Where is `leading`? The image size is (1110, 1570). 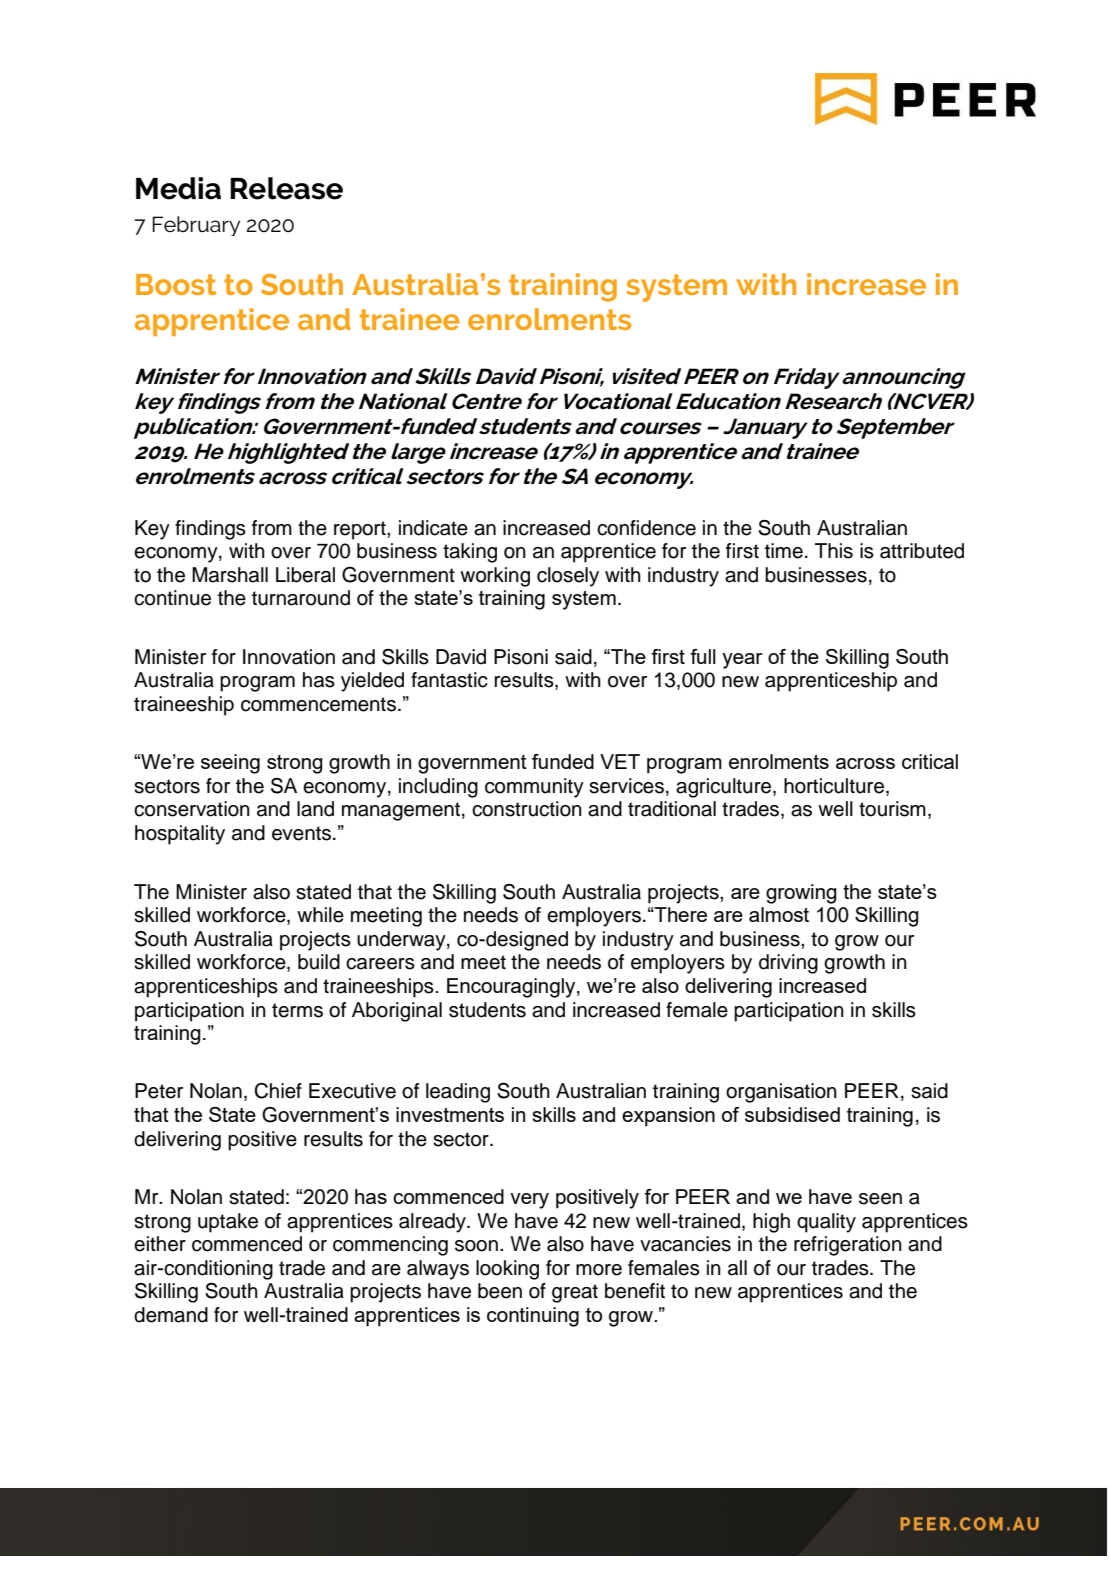
leading is located at coordinates (458, 1093).
